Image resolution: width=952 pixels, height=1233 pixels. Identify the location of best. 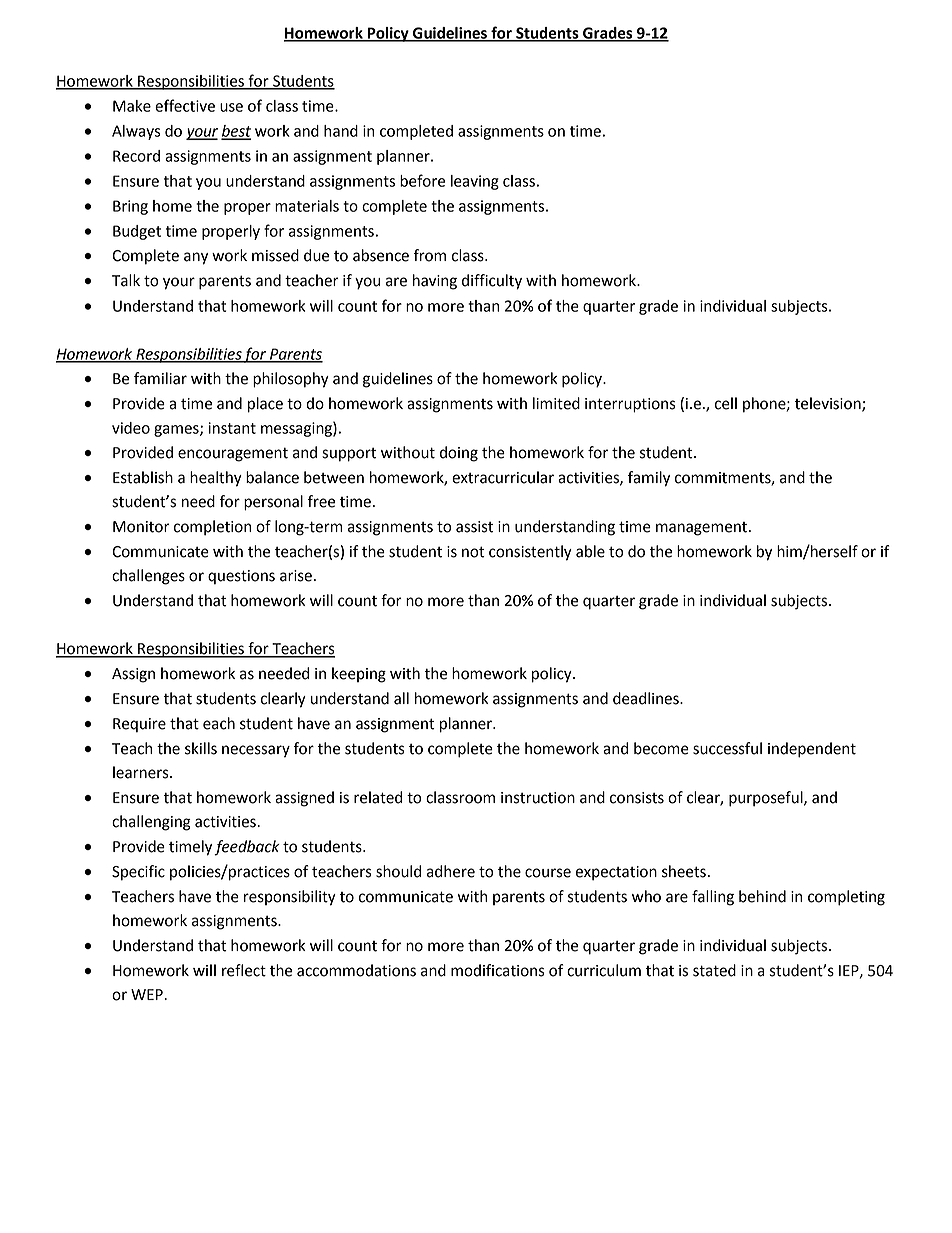
(236, 132).
